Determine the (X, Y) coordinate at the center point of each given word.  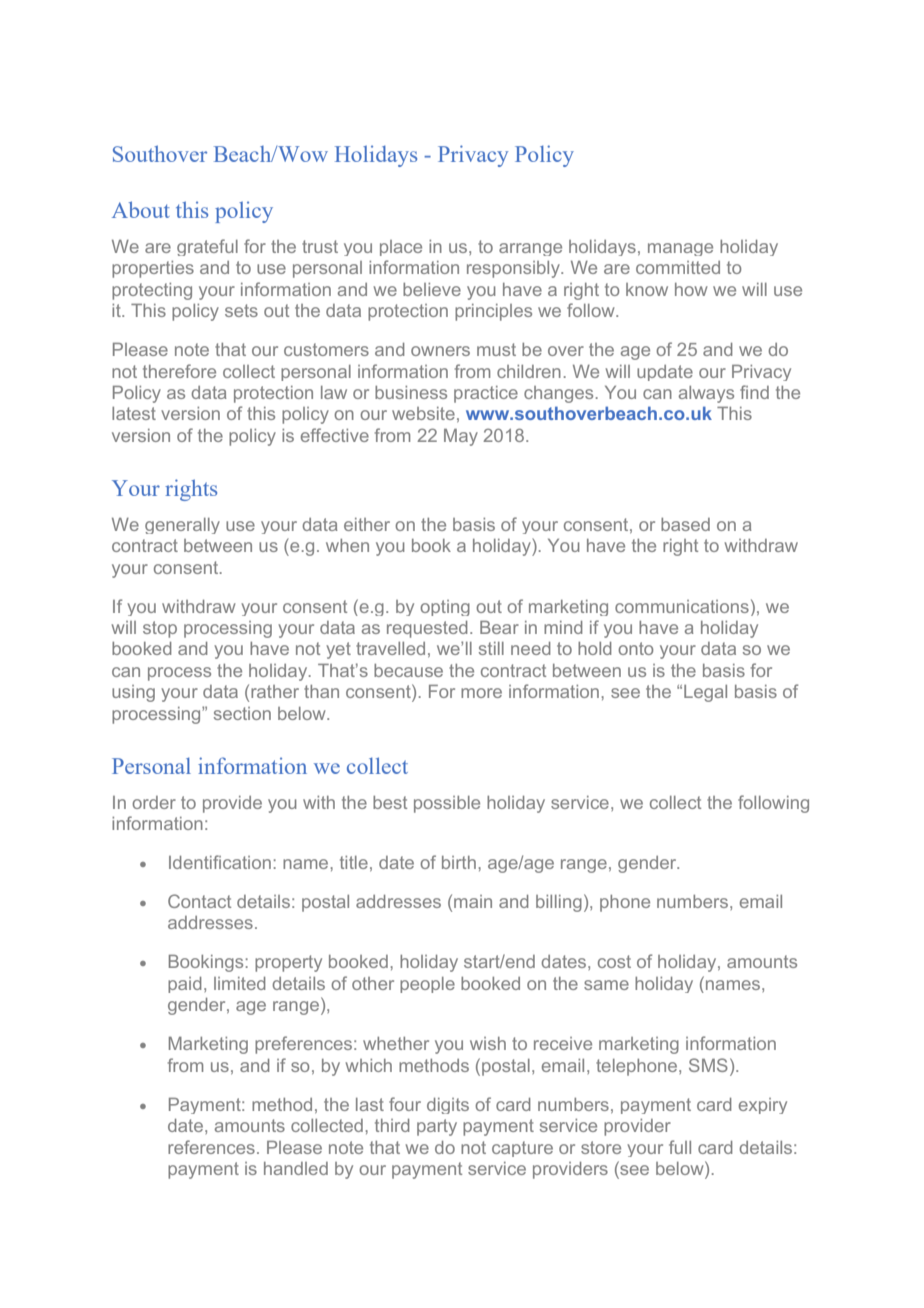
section (242, 713)
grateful (207, 247)
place (401, 248)
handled (296, 1168)
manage (680, 249)
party (437, 1127)
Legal (705, 693)
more (481, 693)
